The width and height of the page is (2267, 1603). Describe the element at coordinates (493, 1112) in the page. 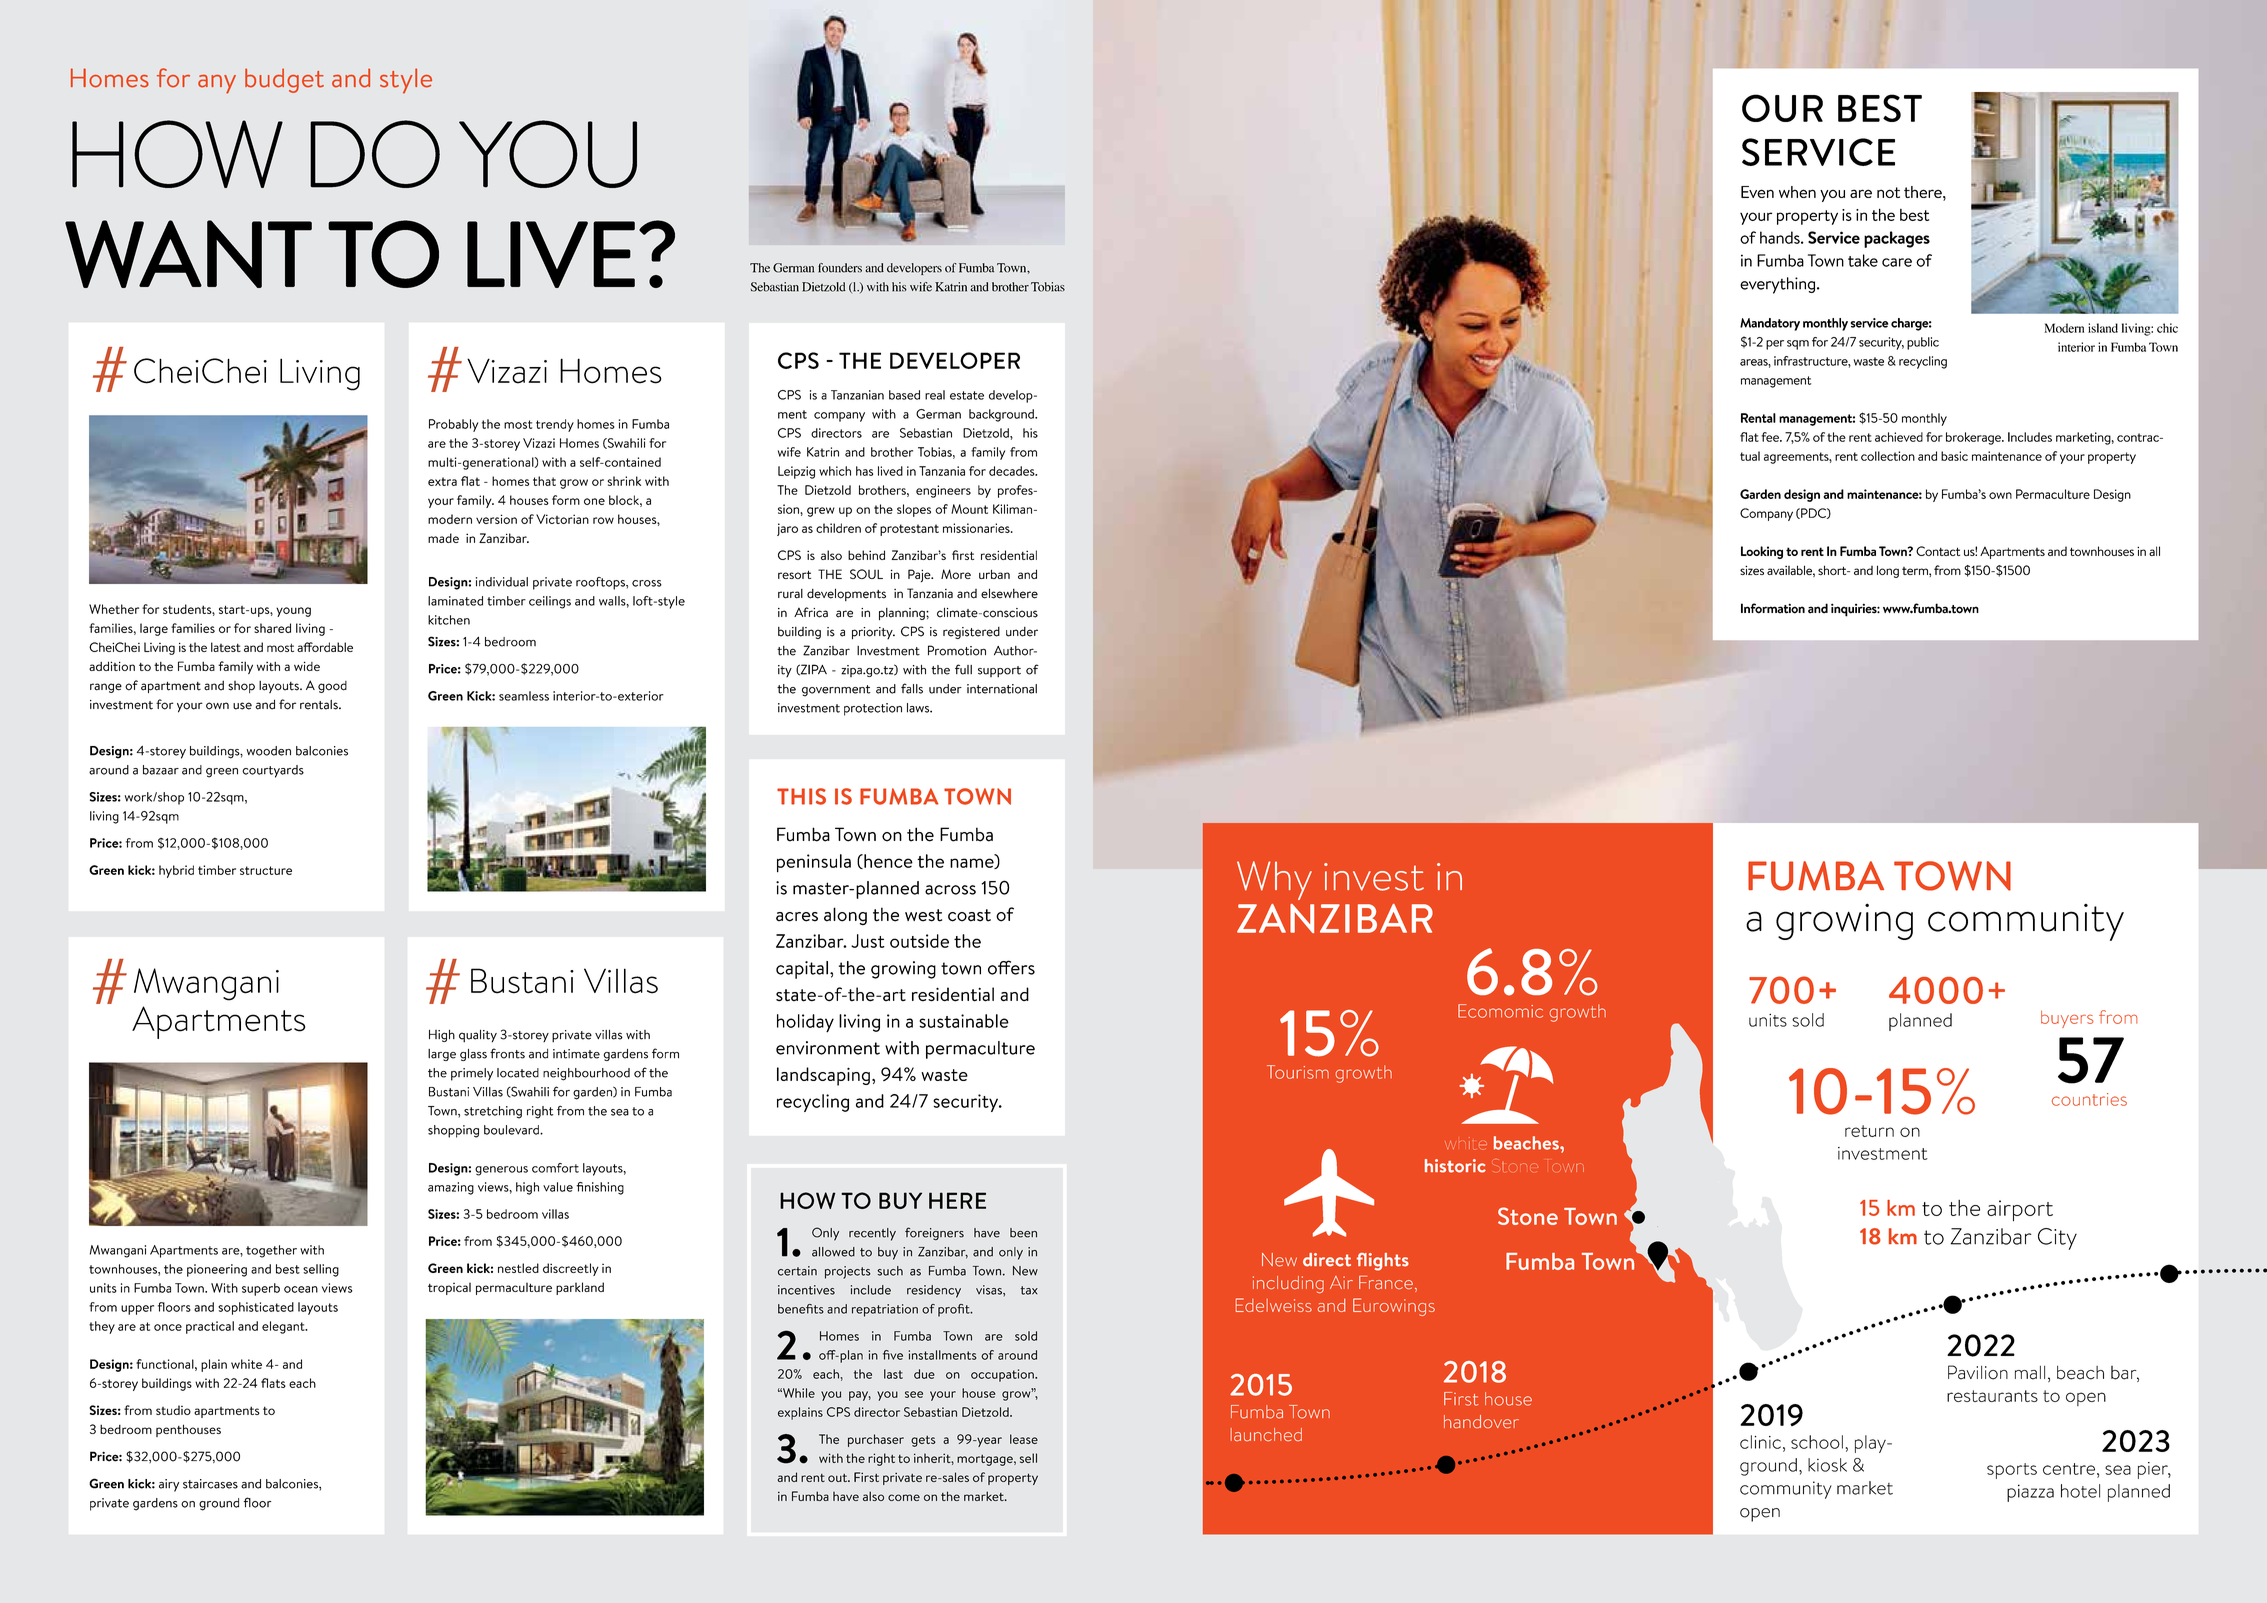

I see `stretching` at that location.
